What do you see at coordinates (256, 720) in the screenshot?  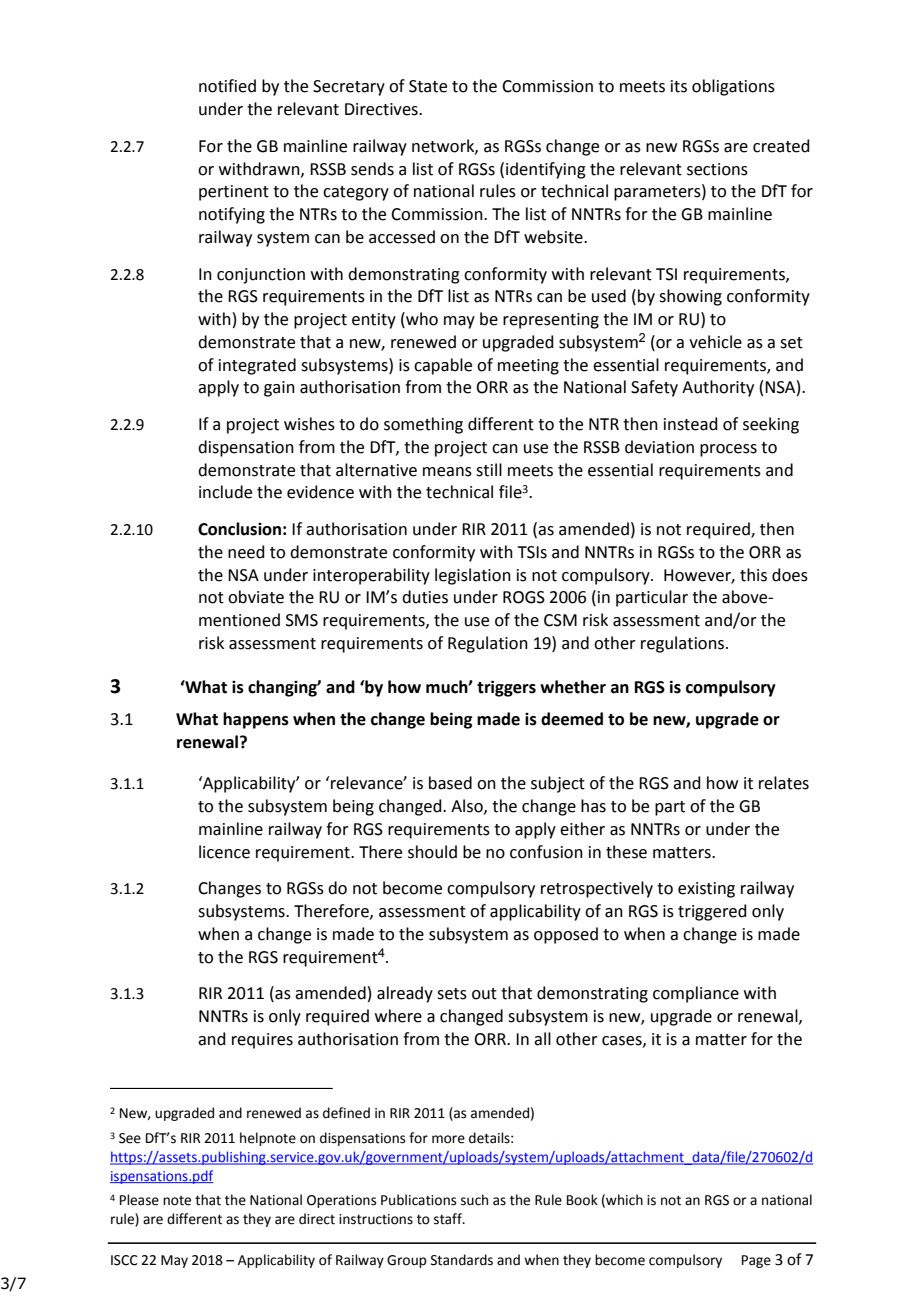 I see `happens` at bounding box center [256, 720].
